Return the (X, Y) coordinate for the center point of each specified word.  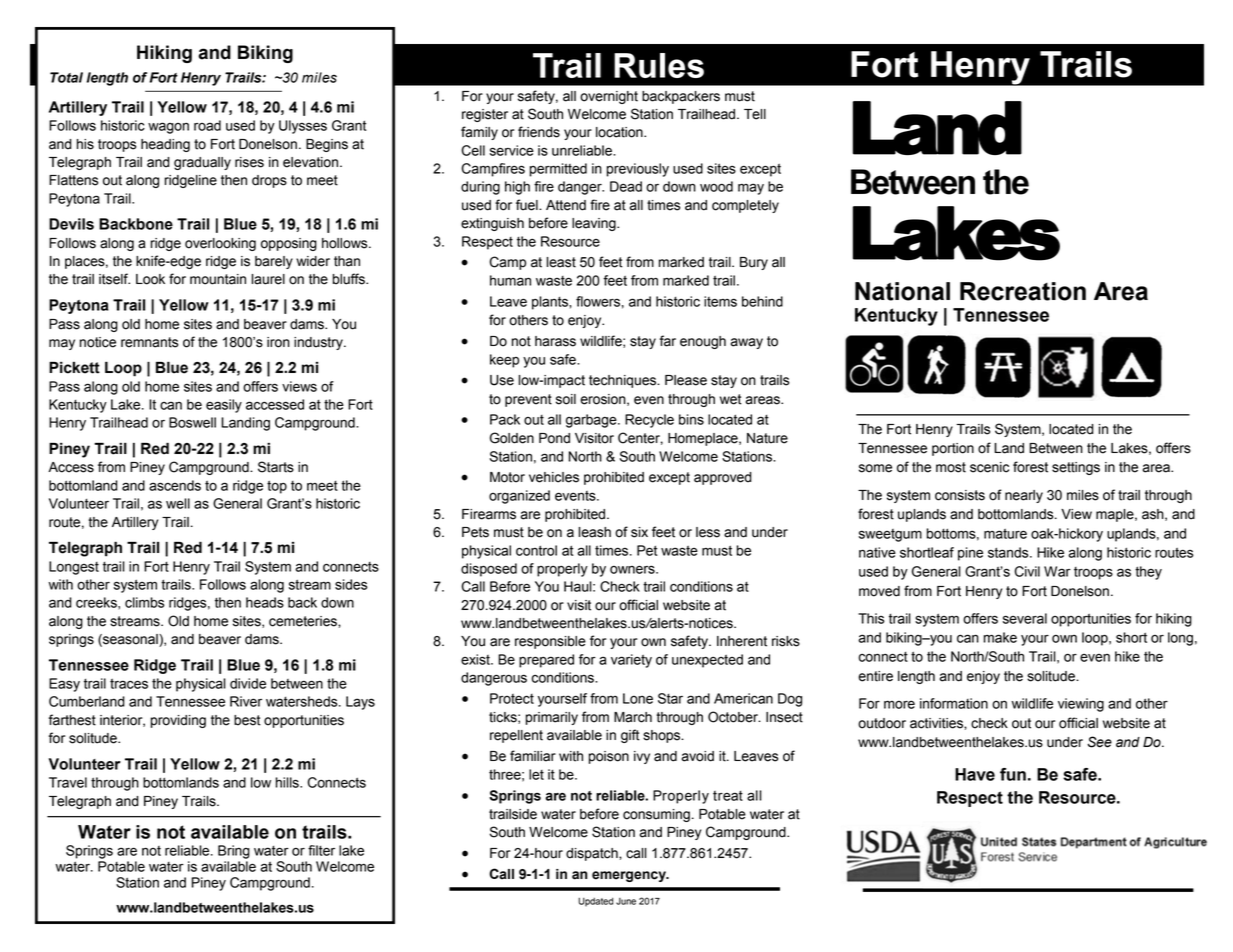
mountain (218, 279)
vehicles (554, 477)
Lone (638, 698)
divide (248, 683)
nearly (1024, 496)
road (207, 125)
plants (551, 303)
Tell (755, 114)
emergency (630, 876)
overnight (609, 97)
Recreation (1023, 291)
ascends (175, 485)
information (954, 703)
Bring (234, 852)
